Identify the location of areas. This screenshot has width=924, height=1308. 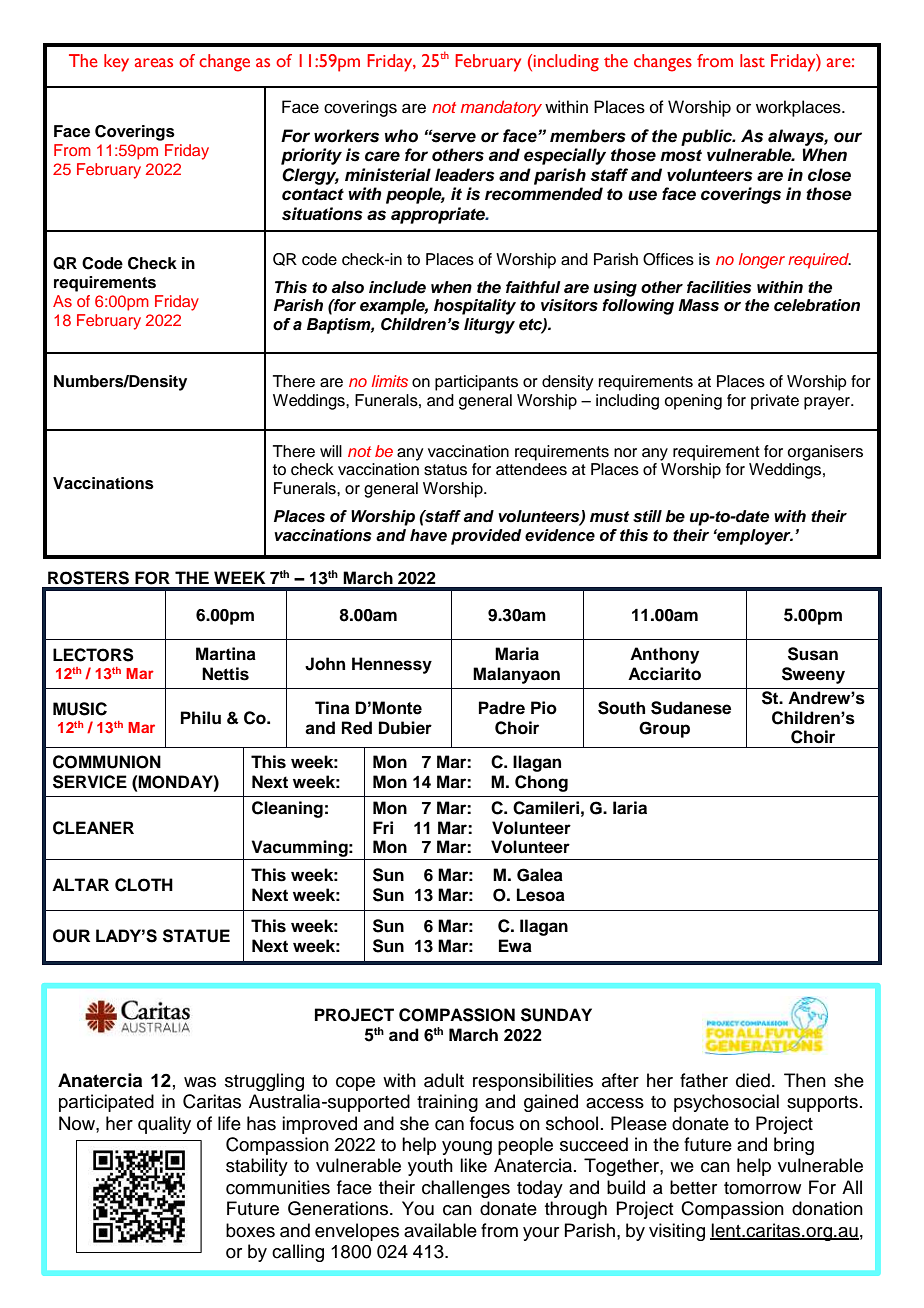
(154, 63).
